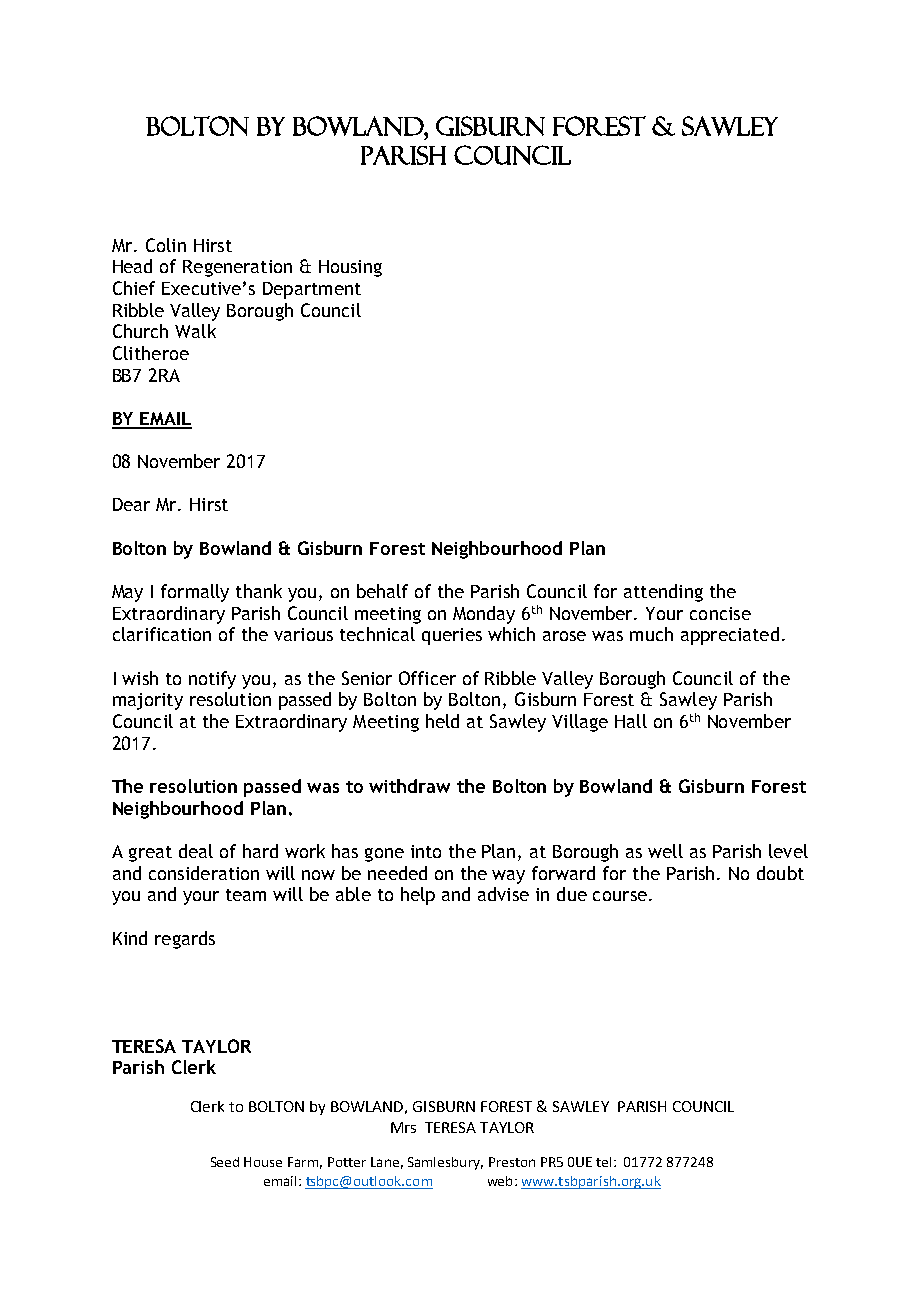  Describe the element at coordinates (212, 680) in the document. I see `notify` at that location.
